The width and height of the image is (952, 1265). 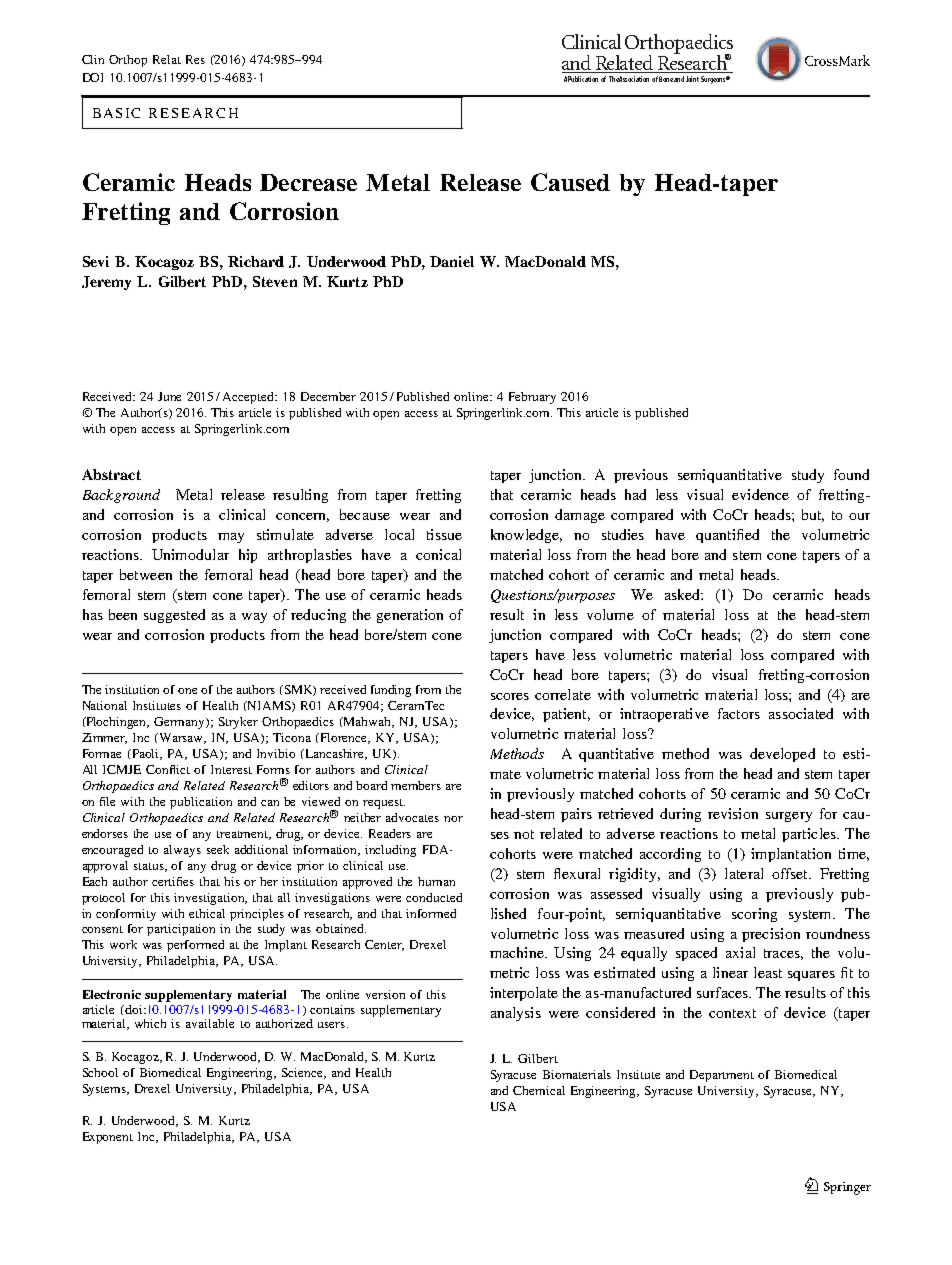 What do you see at coordinates (116, 113) in the image?
I see `BASIC` at bounding box center [116, 113].
